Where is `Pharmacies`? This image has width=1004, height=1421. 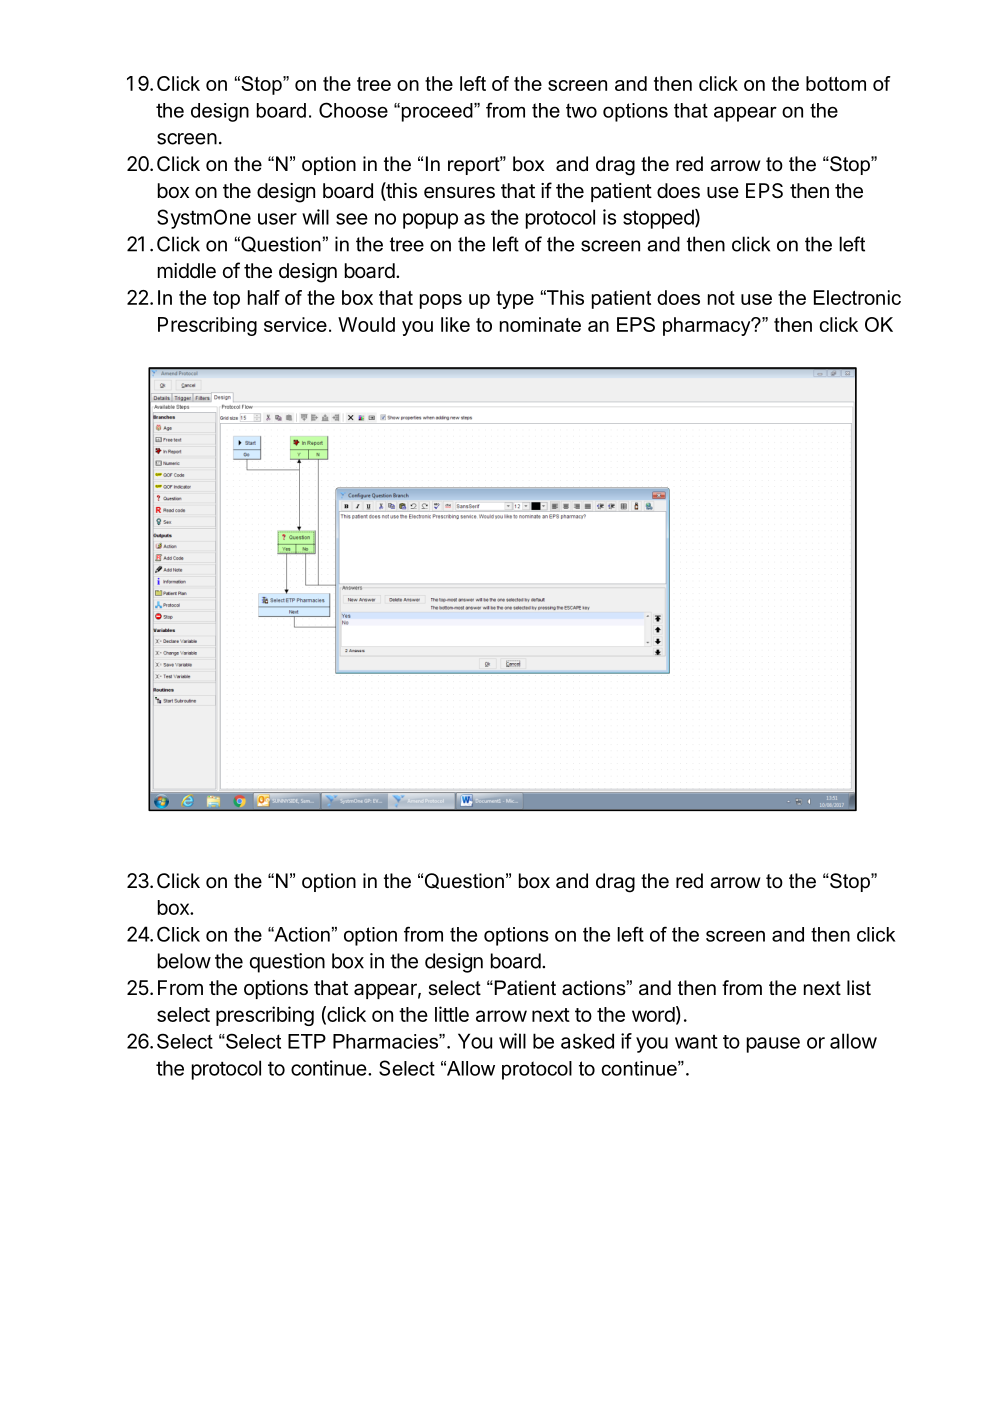 Pharmacies is located at coordinates (386, 1041).
